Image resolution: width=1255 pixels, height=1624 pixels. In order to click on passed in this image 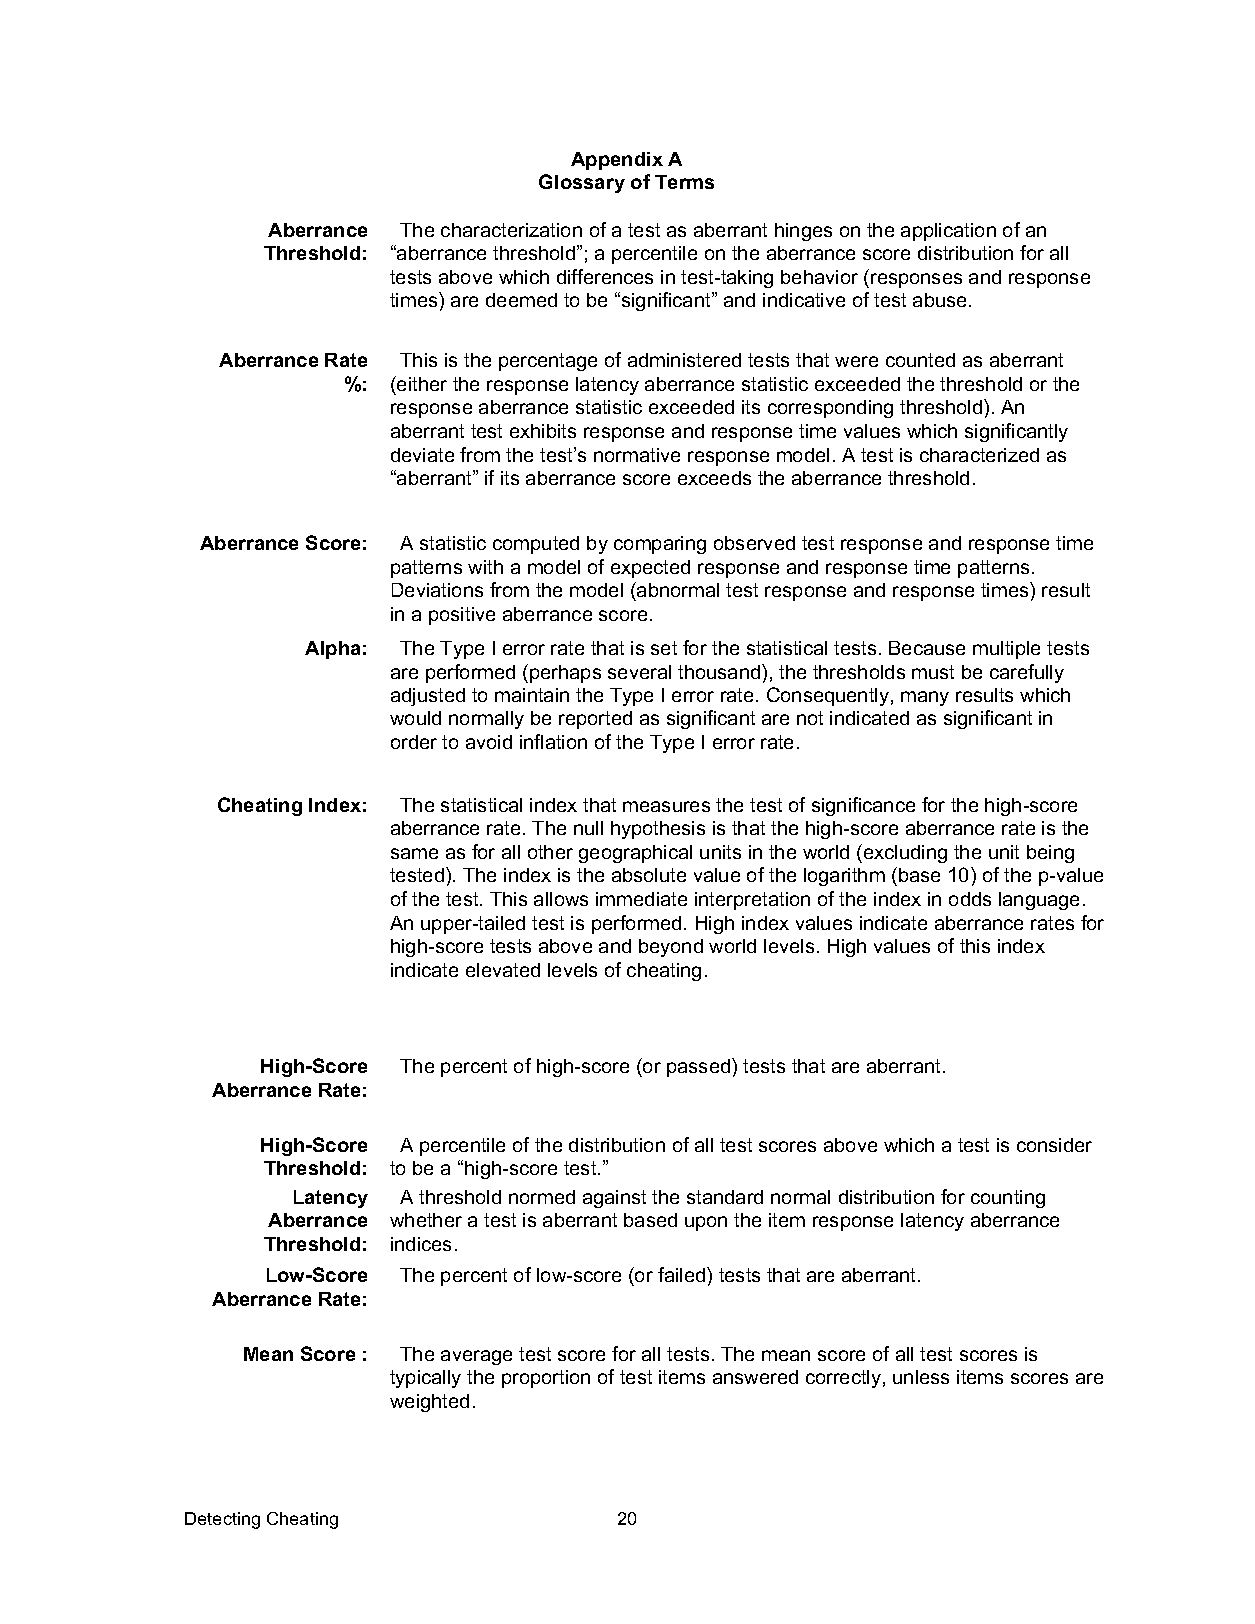, I will do `click(698, 1068)`.
